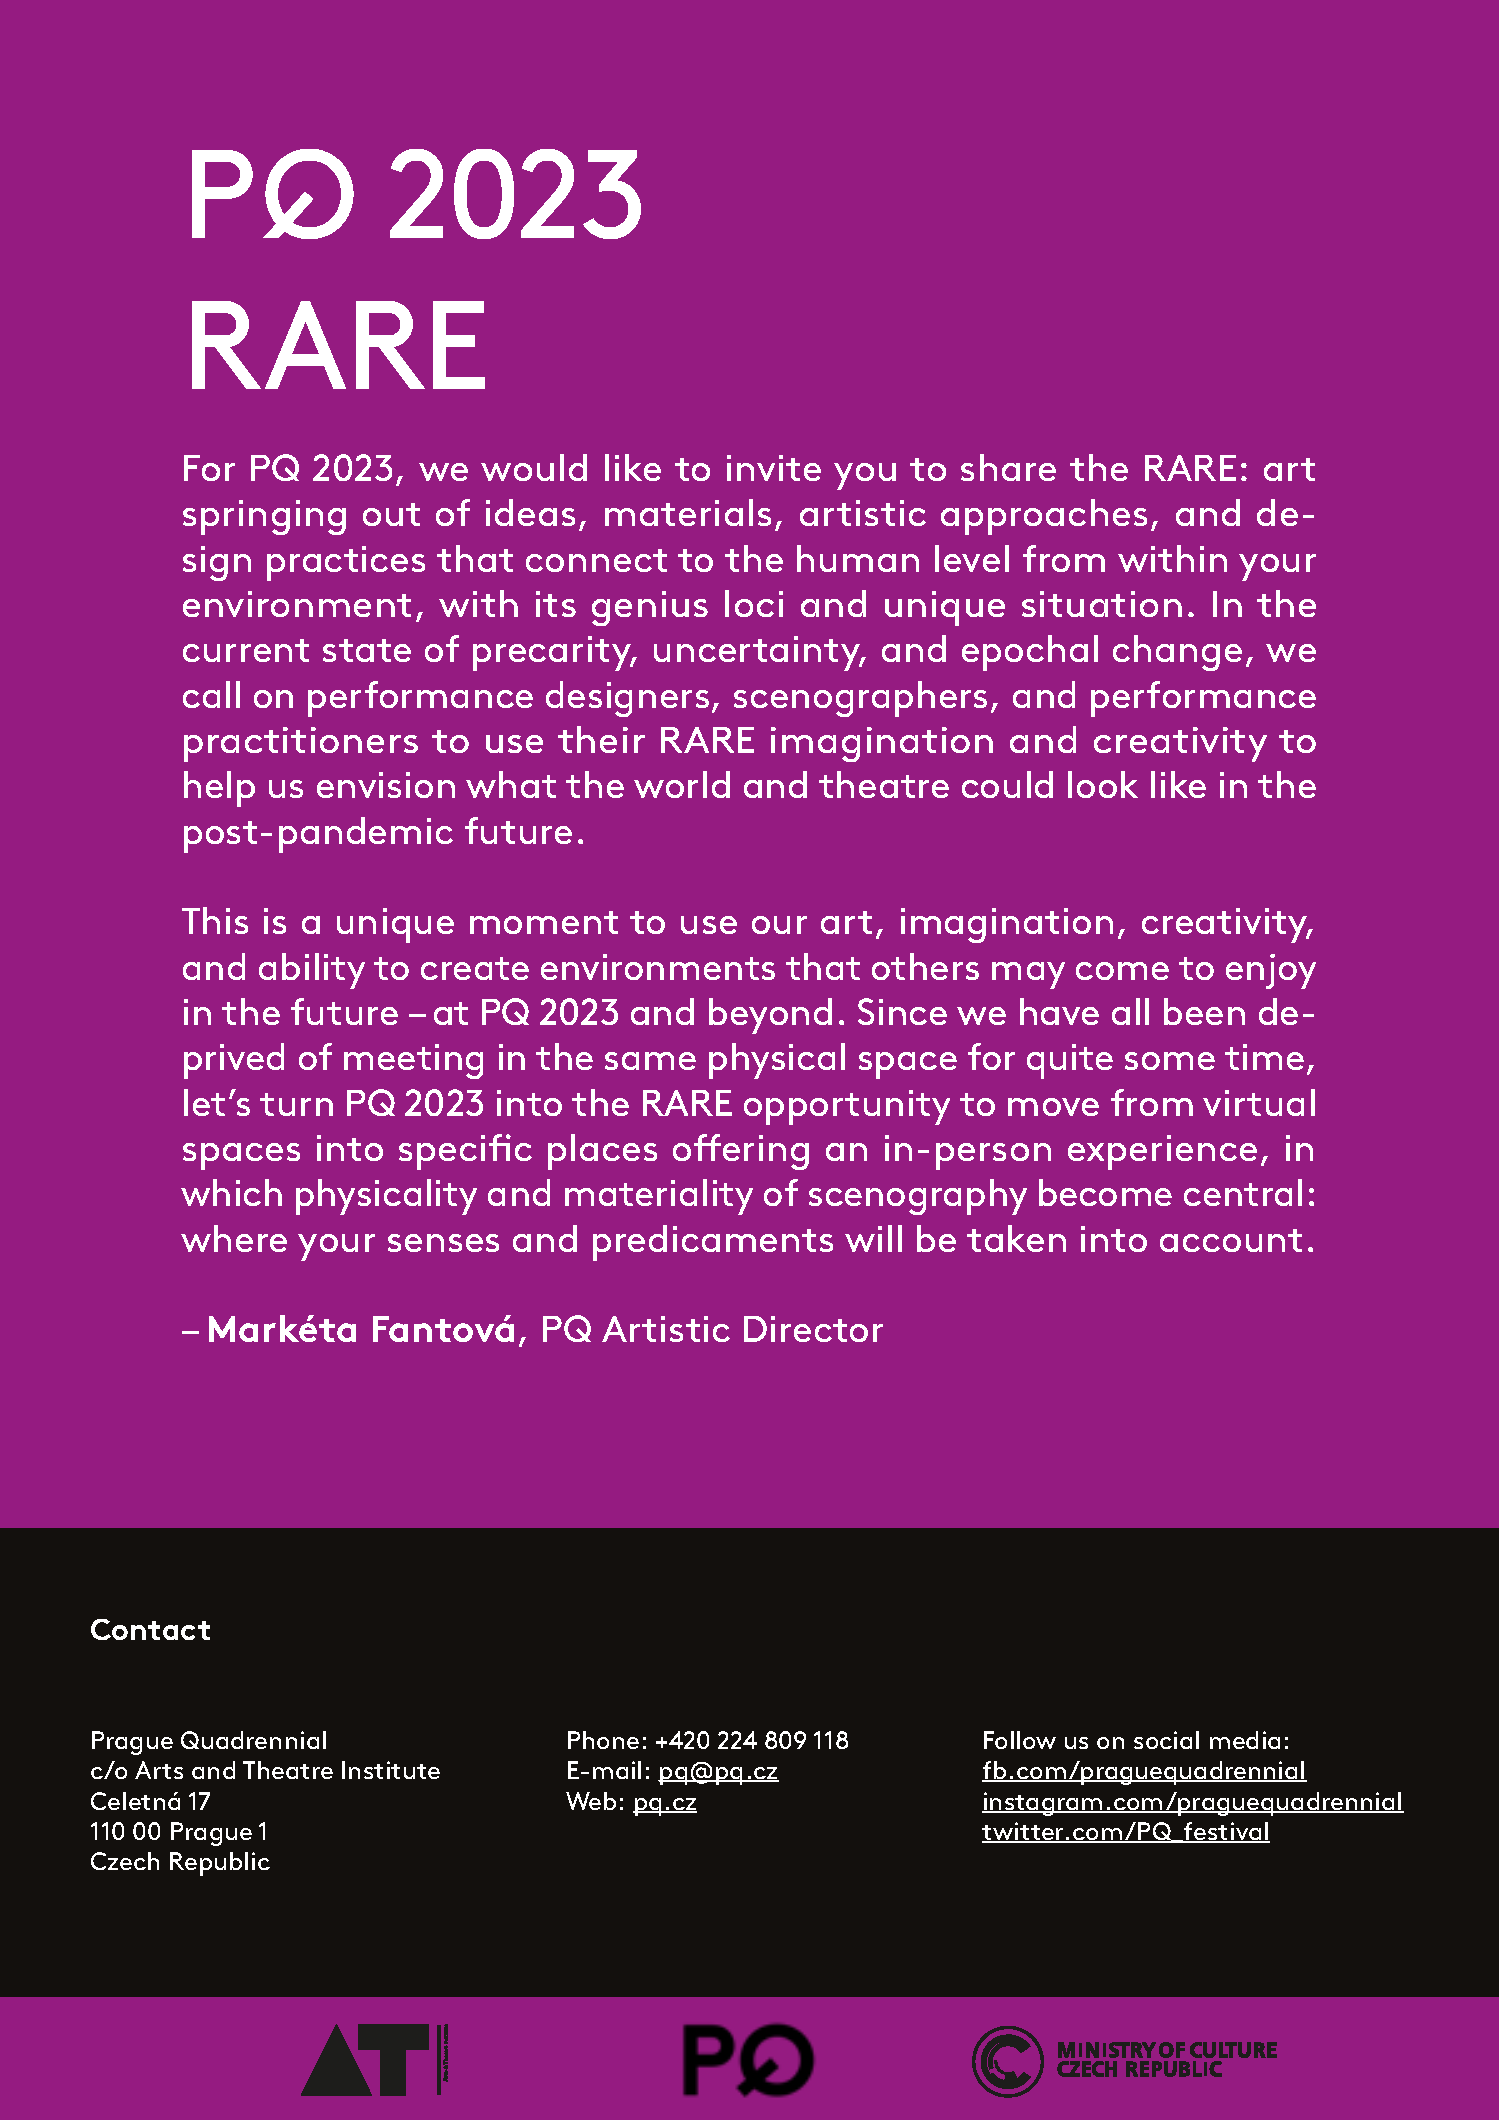 The width and height of the screenshot is (1499, 2120). Describe the element at coordinates (231, 1192) in the screenshot. I see `which` at that location.
